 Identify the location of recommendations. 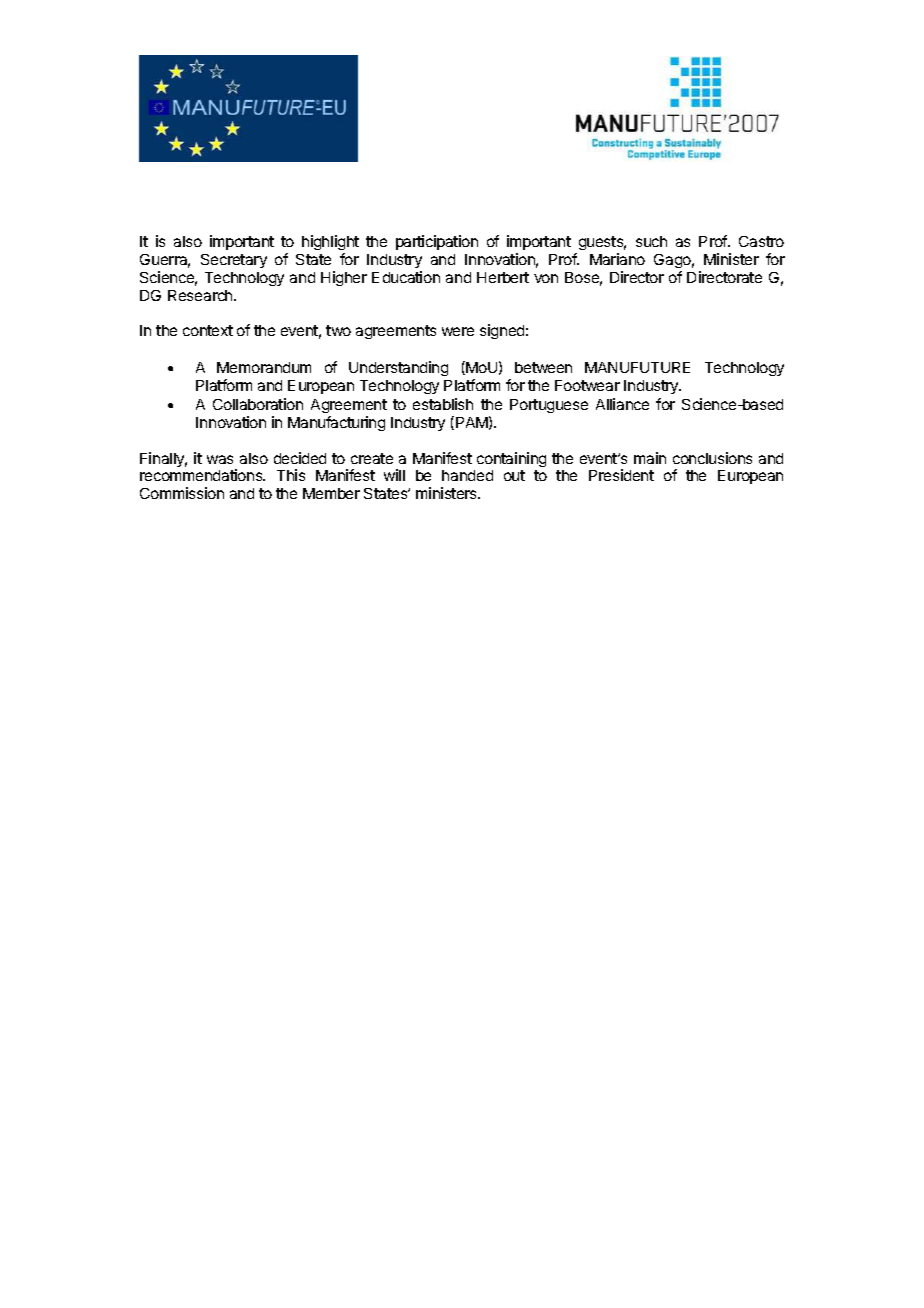
(202, 475).
